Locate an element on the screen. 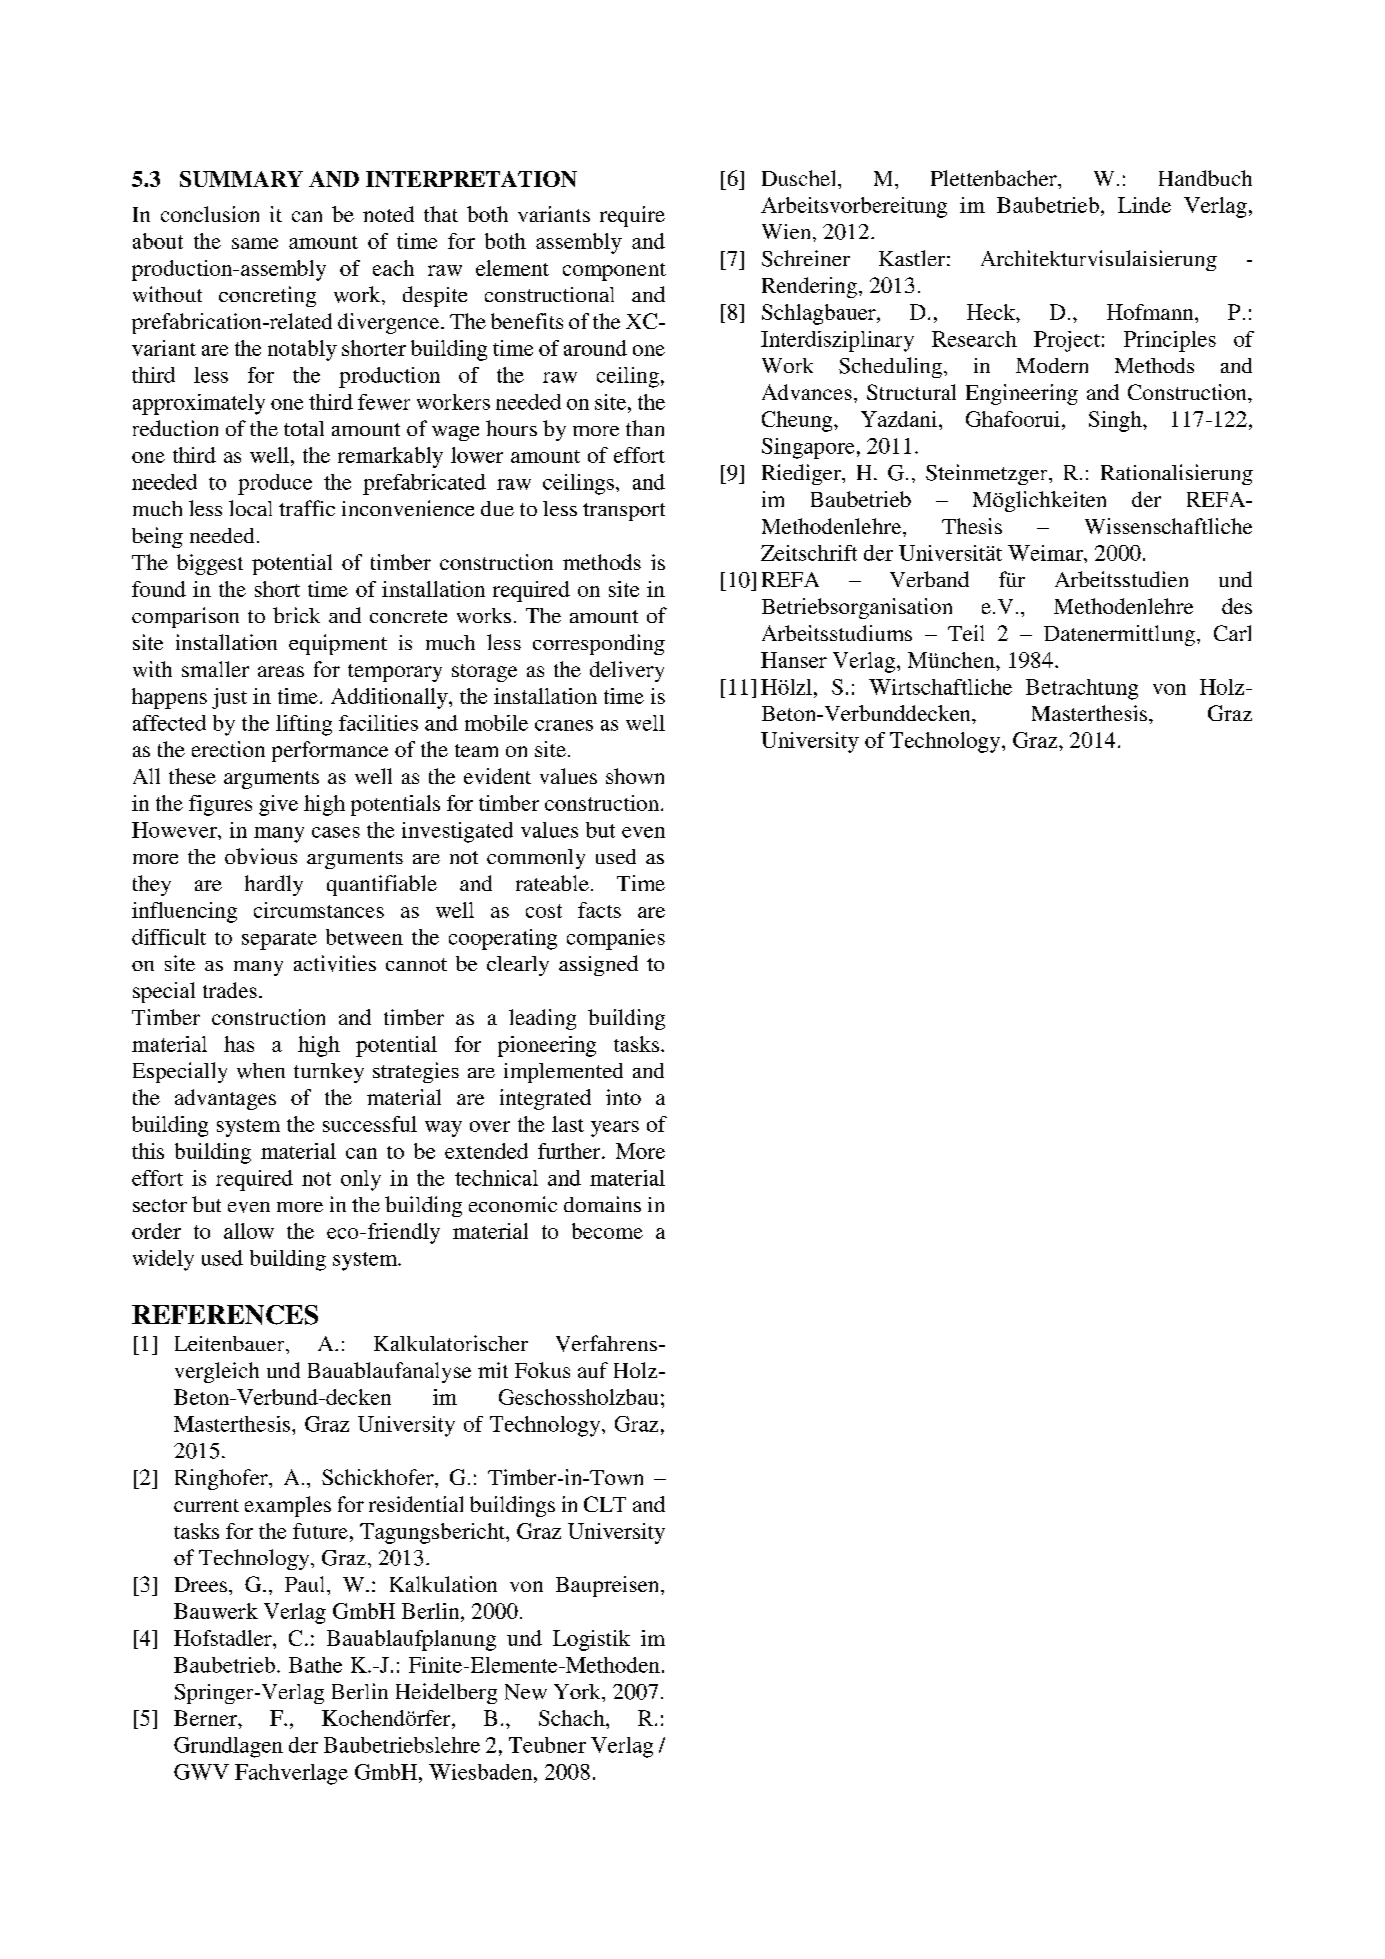 Image resolution: width=1385 pixels, height=1959 pixels. same is located at coordinates (255, 243).
